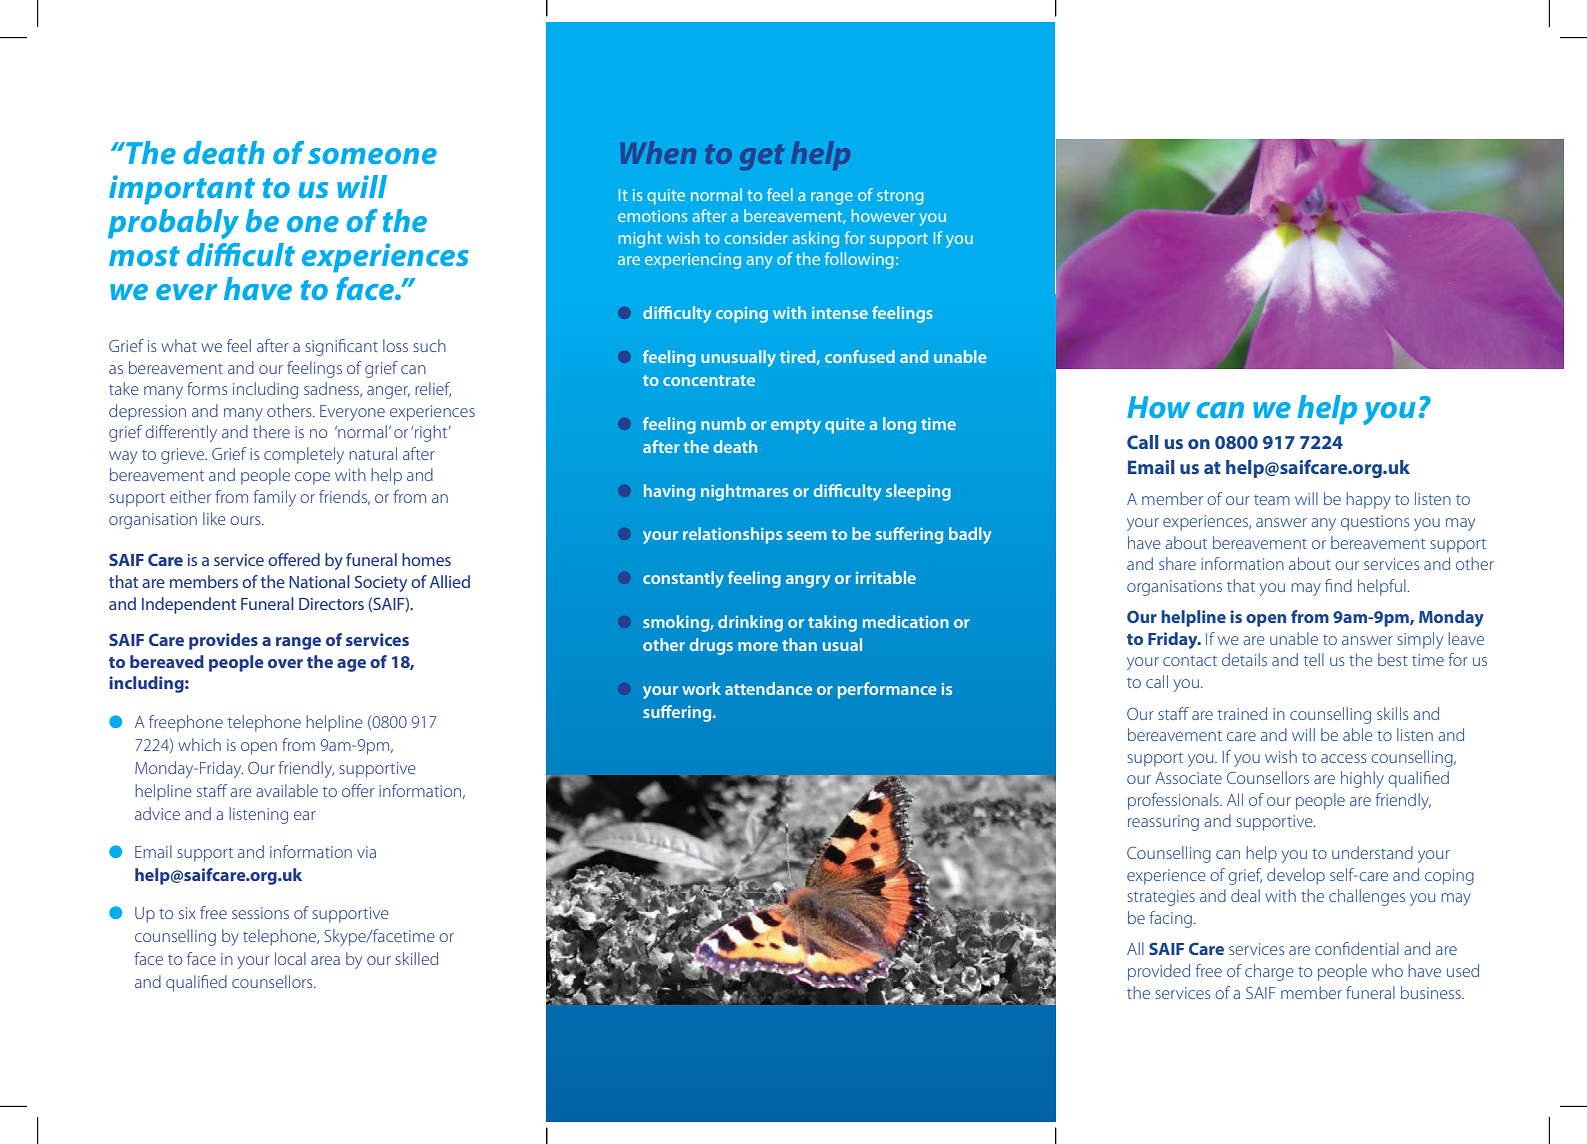 This screenshot has width=1587, height=1144. I want to click on strong, so click(900, 197).
